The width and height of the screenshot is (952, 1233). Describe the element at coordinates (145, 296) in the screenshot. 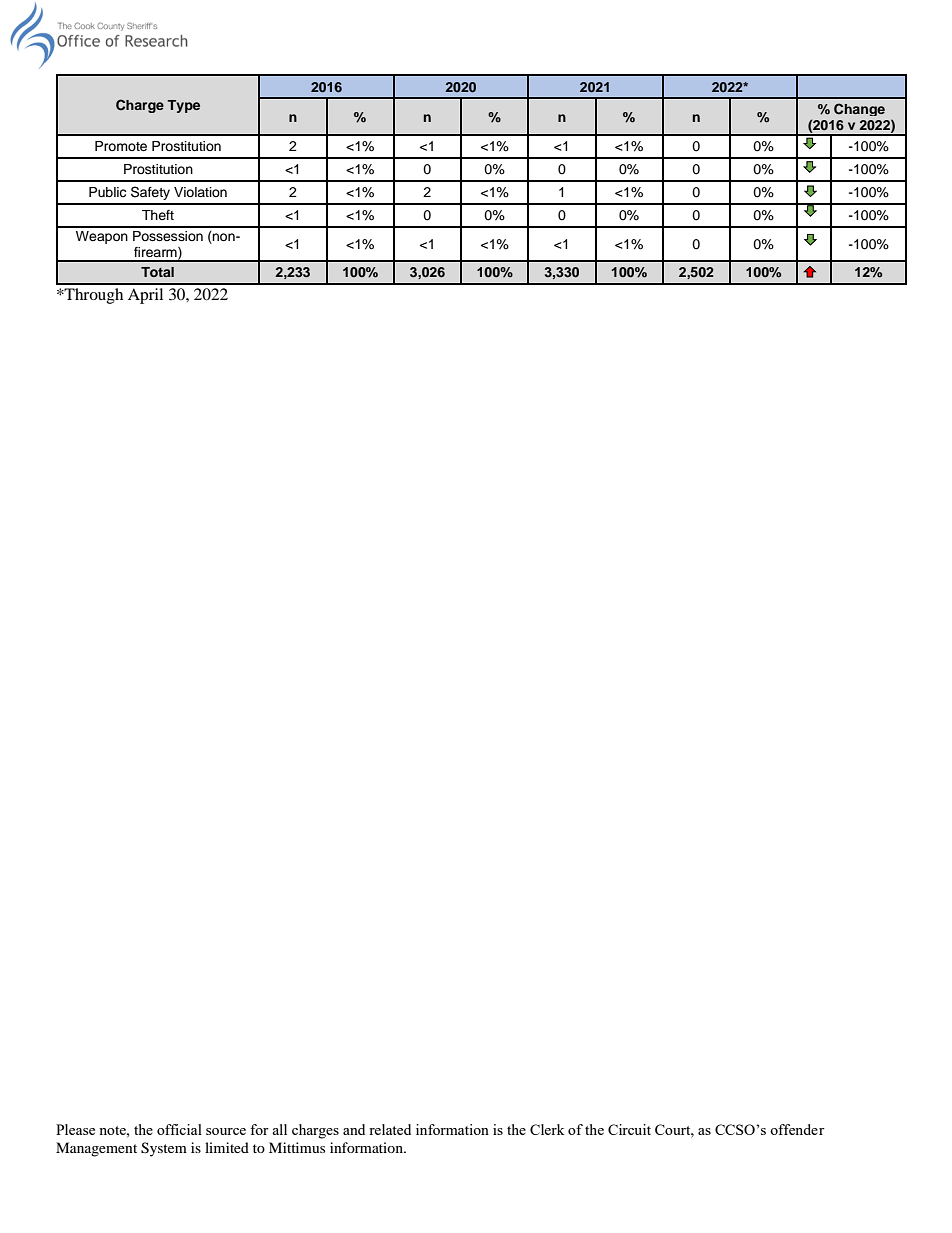

I see `April` at that location.
